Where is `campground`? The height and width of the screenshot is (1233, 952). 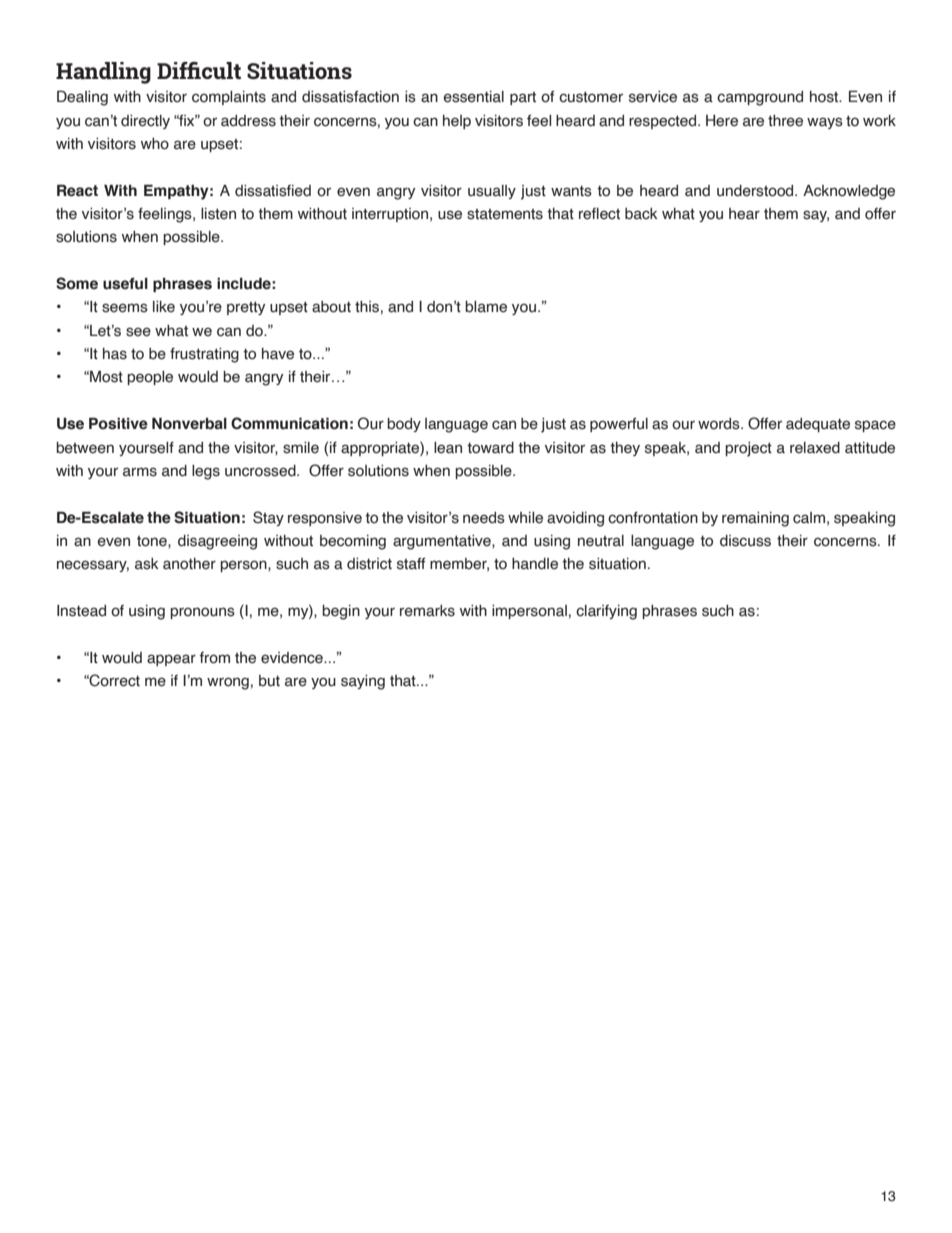 campground is located at coordinates (760, 98).
